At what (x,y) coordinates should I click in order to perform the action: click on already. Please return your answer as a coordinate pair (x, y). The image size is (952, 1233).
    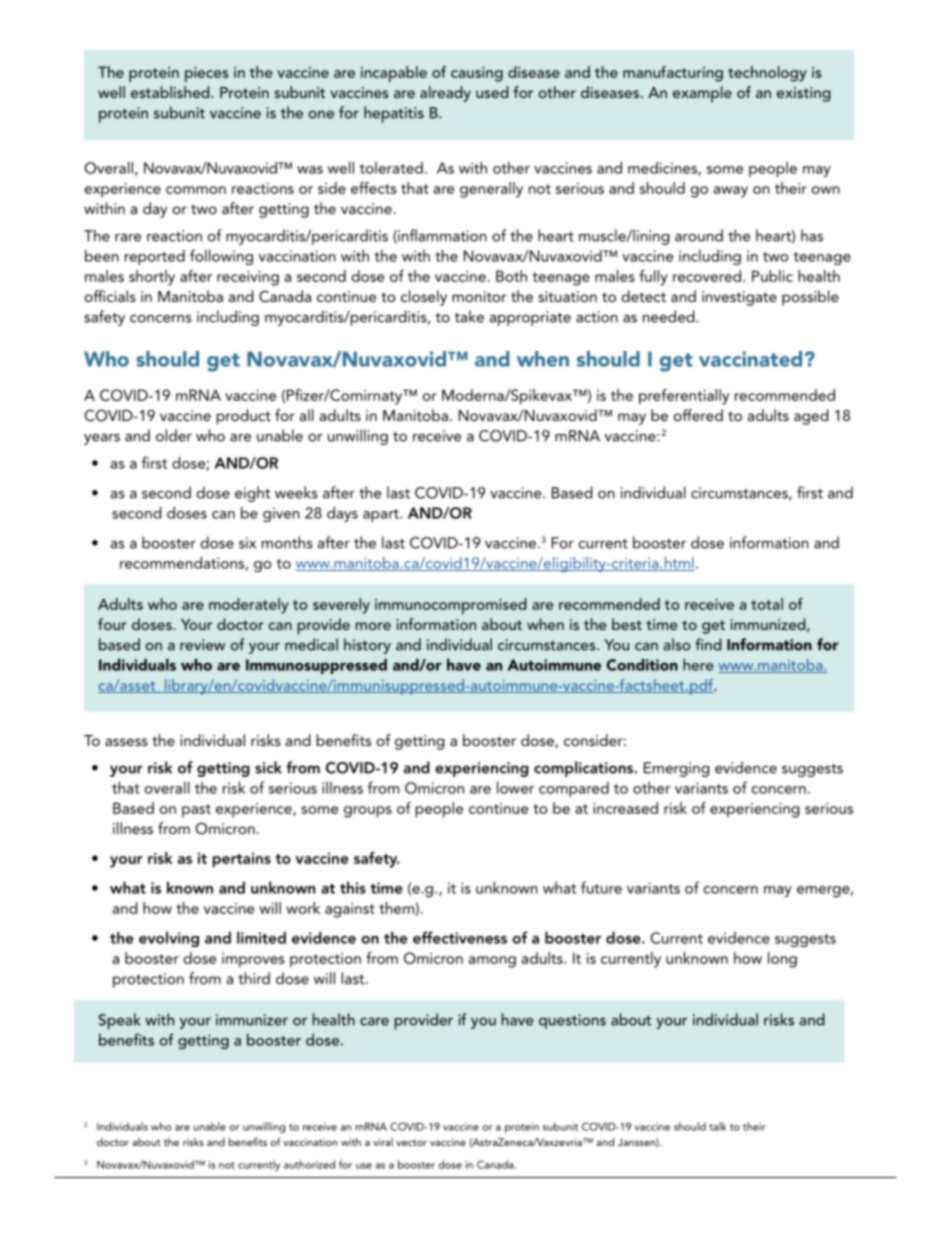
    Looking at the image, I should click on (445, 94).
